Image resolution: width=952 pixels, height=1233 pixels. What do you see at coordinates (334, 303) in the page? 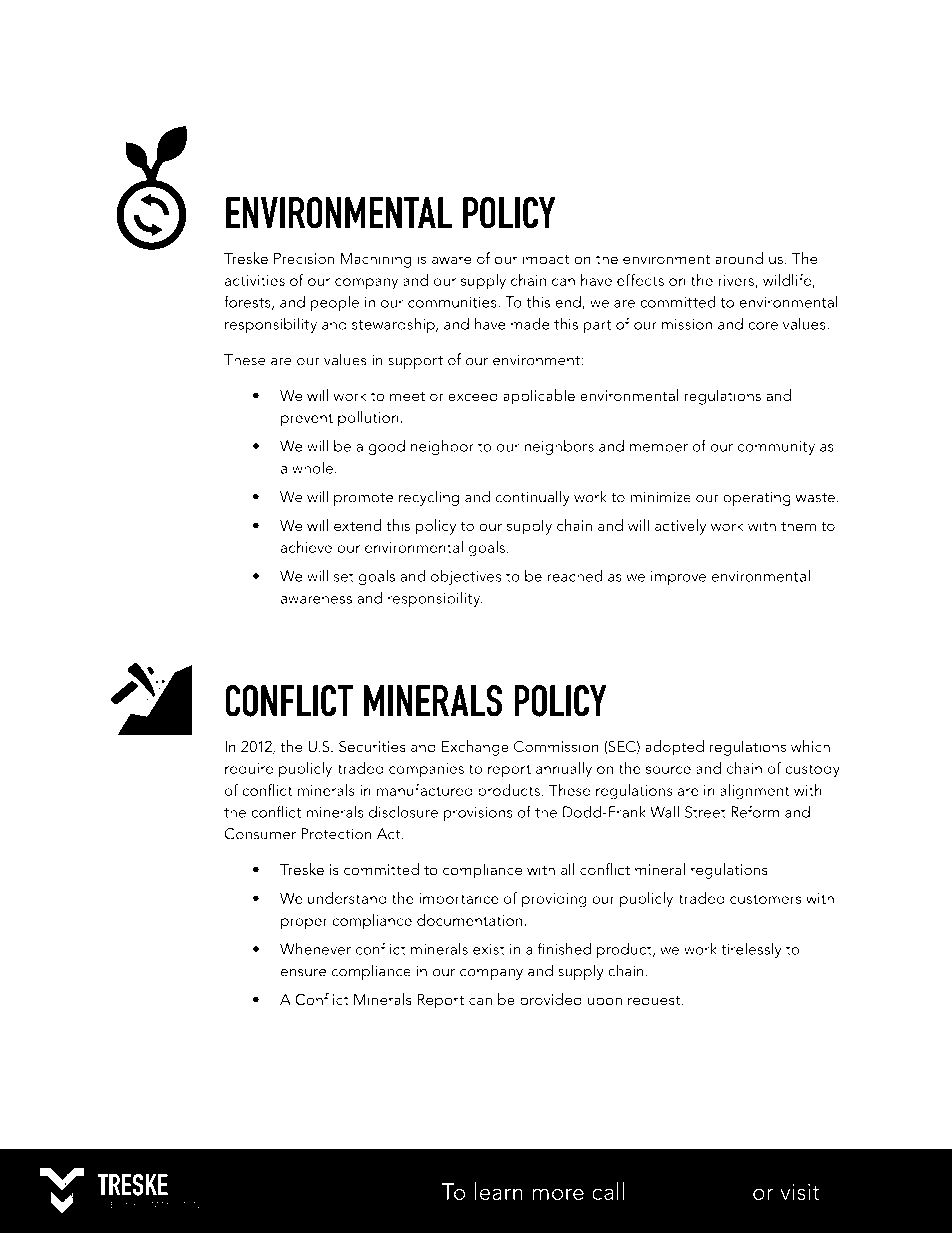
I see `people` at bounding box center [334, 303].
